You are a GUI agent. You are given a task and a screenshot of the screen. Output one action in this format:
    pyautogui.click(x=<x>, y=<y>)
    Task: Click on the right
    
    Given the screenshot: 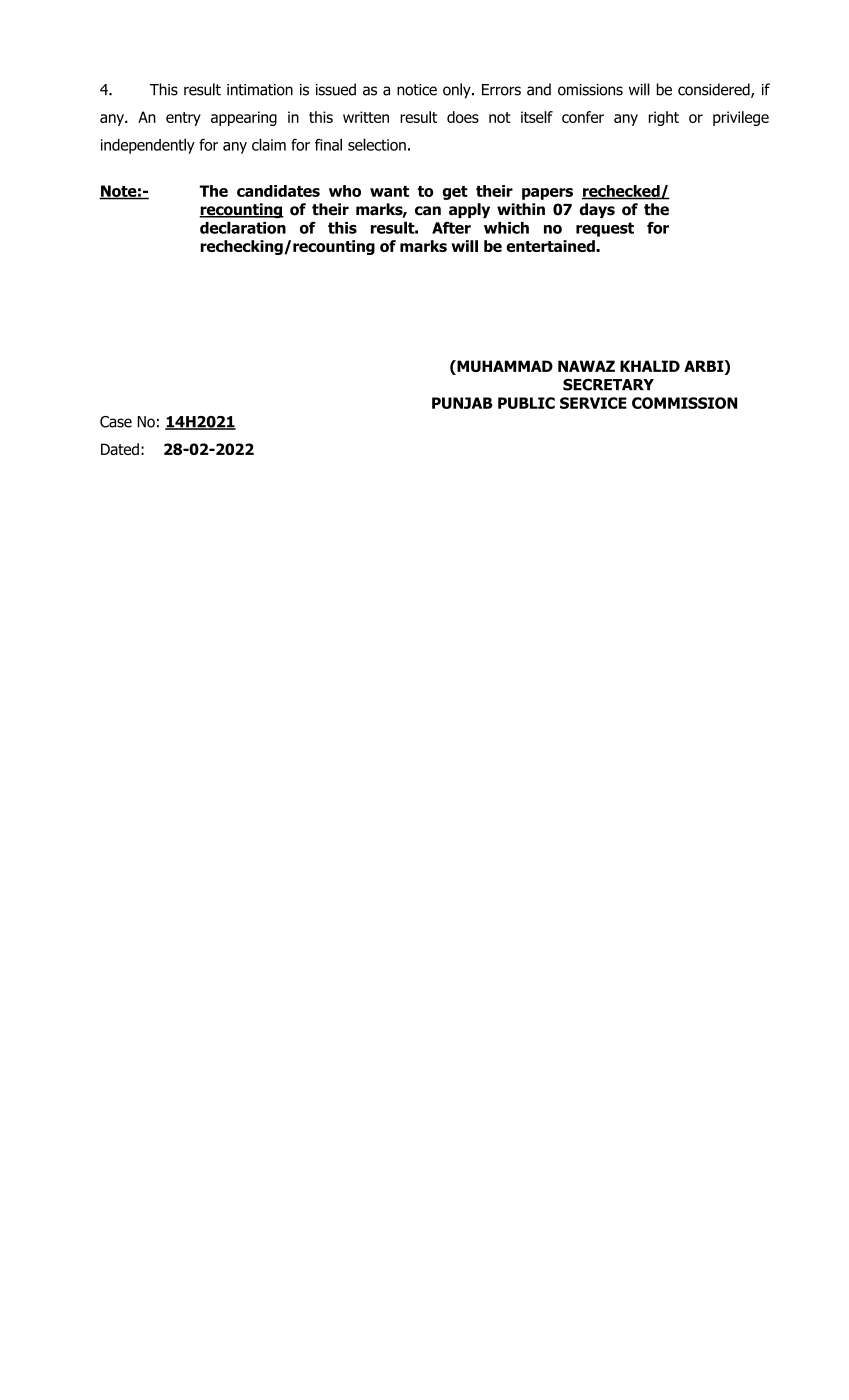 What is the action you would take?
    pyautogui.click(x=664, y=118)
